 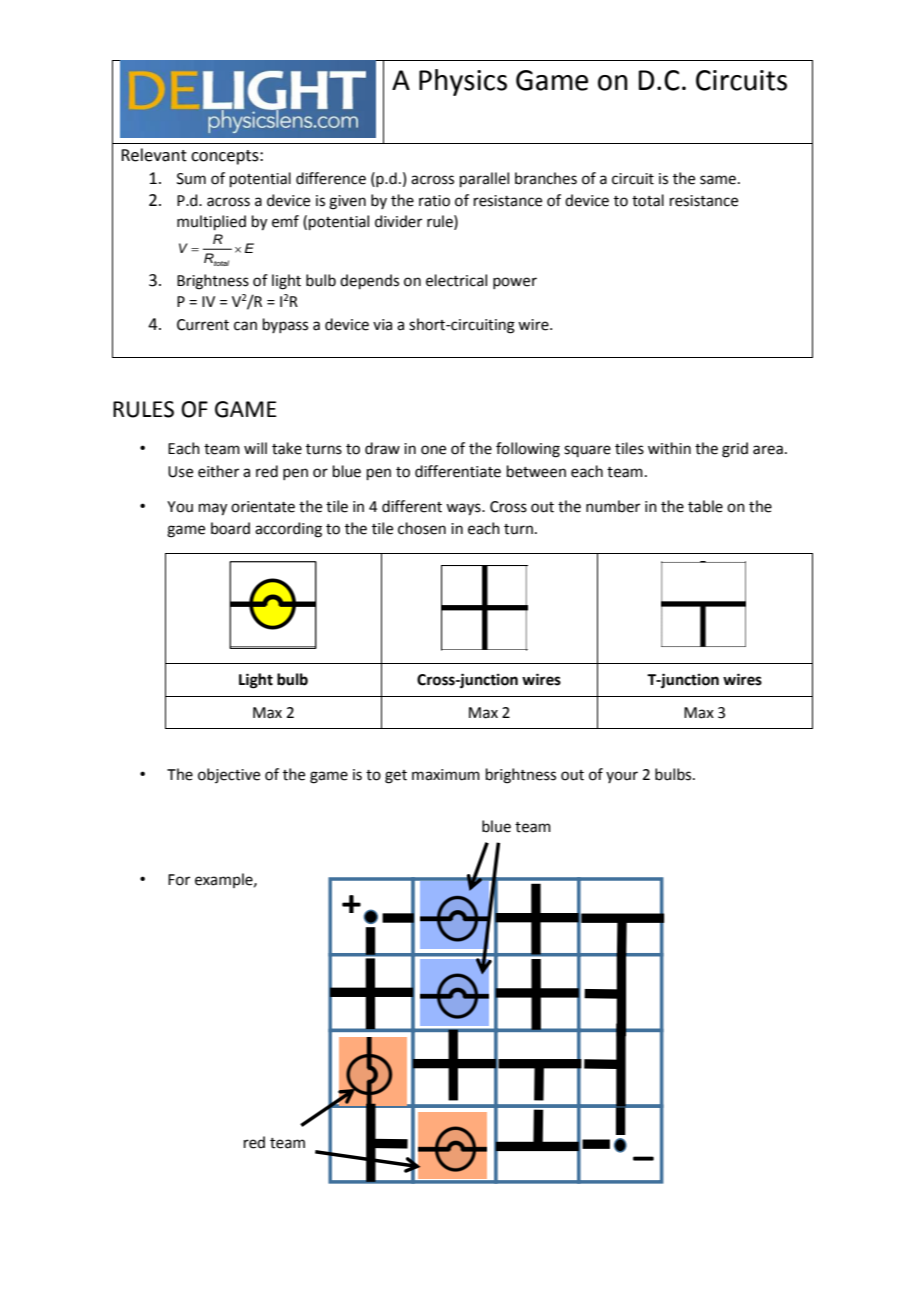 What do you see at coordinates (718, 180) in the screenshot?
I see `same` at bounding box center [718, 180].
